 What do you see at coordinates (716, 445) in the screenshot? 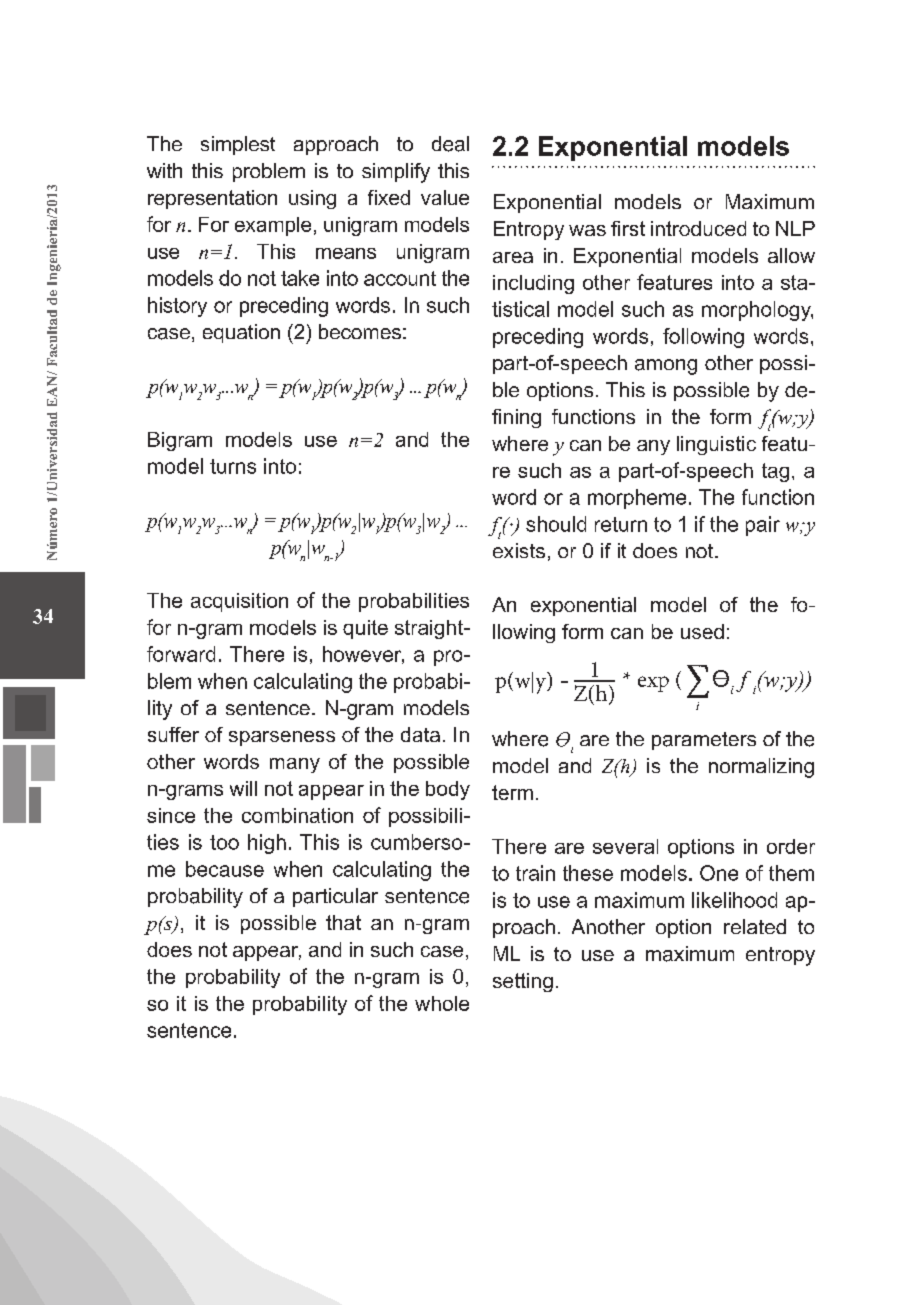
I see `linguistic` at bounding box center [716, 445].
